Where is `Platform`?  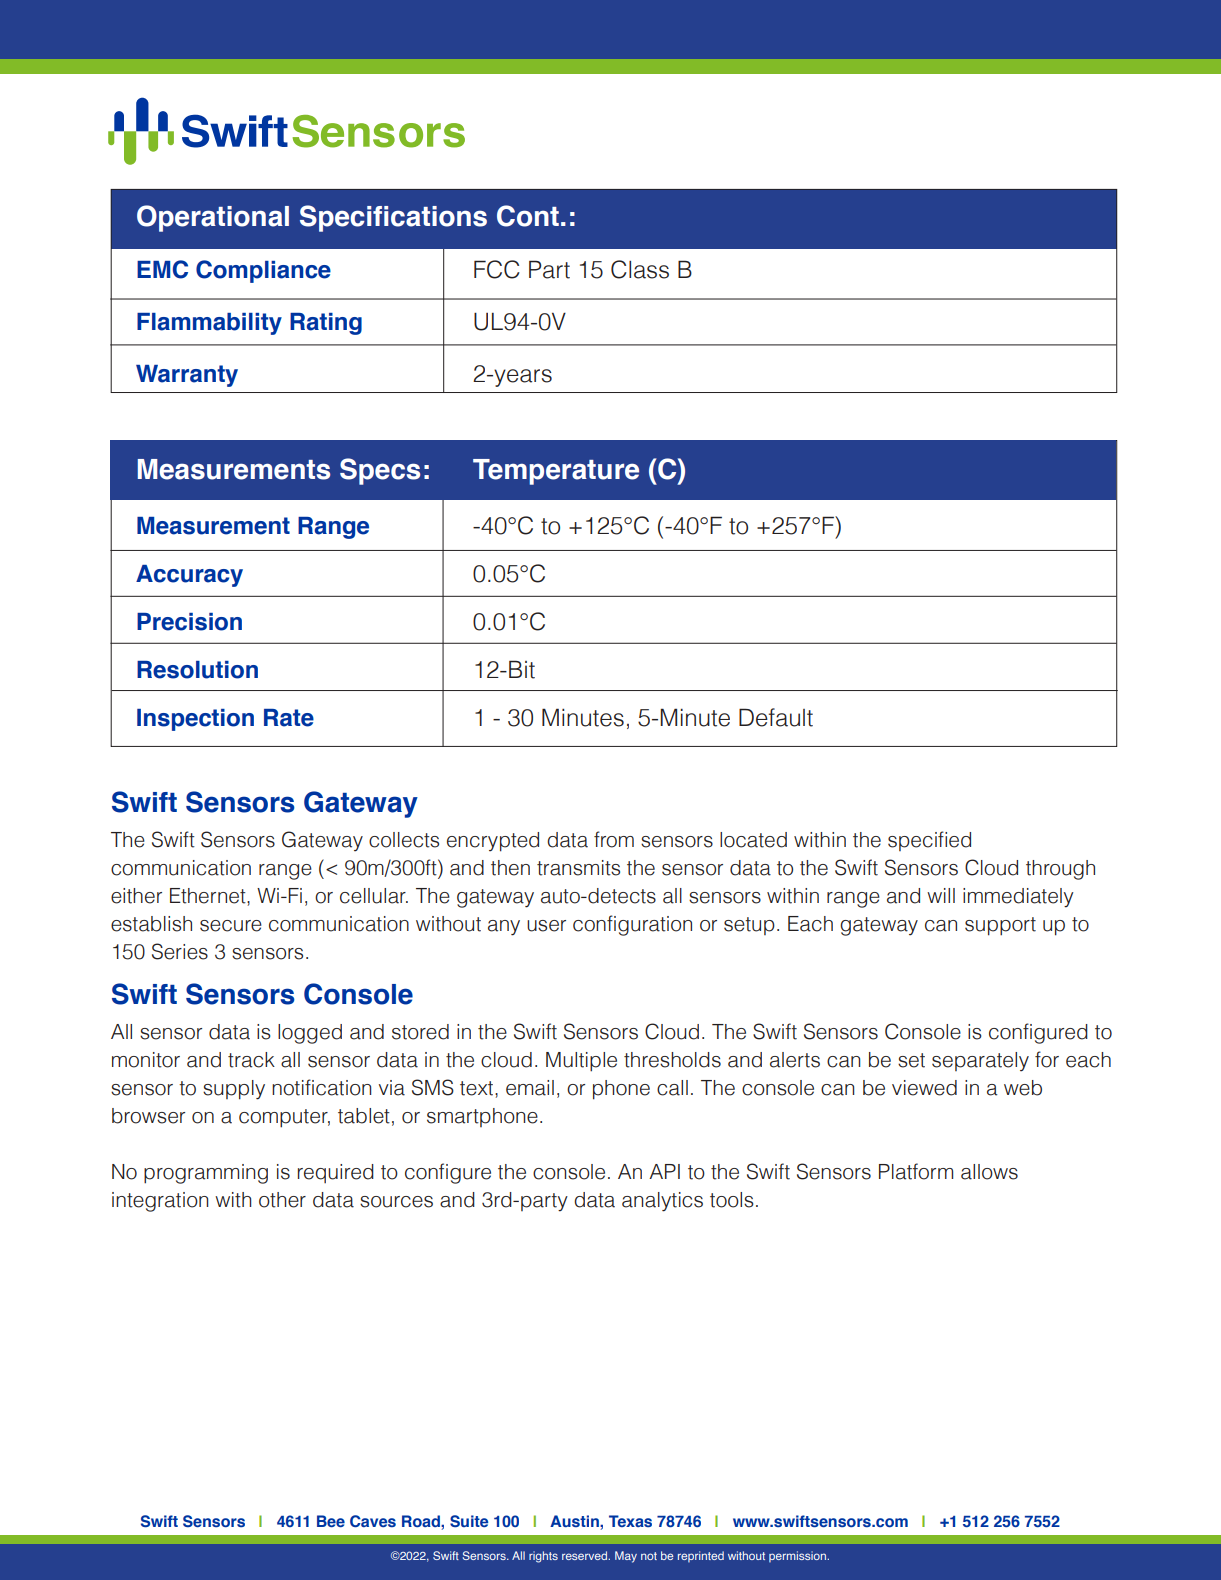
Platform is located at coordinates (916, 1171).
